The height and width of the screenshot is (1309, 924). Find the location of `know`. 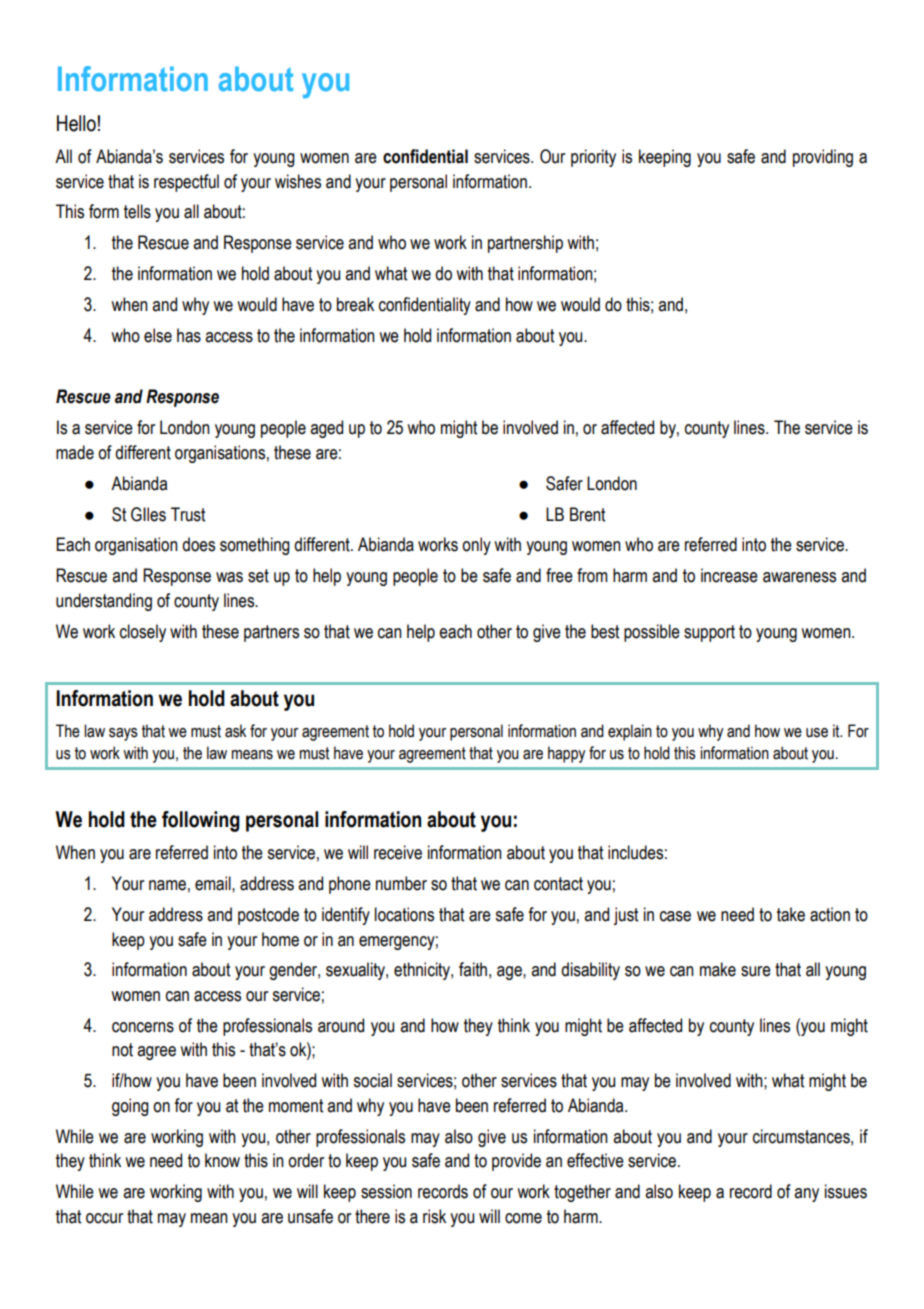

know is located at coordinates (222, 1160).
